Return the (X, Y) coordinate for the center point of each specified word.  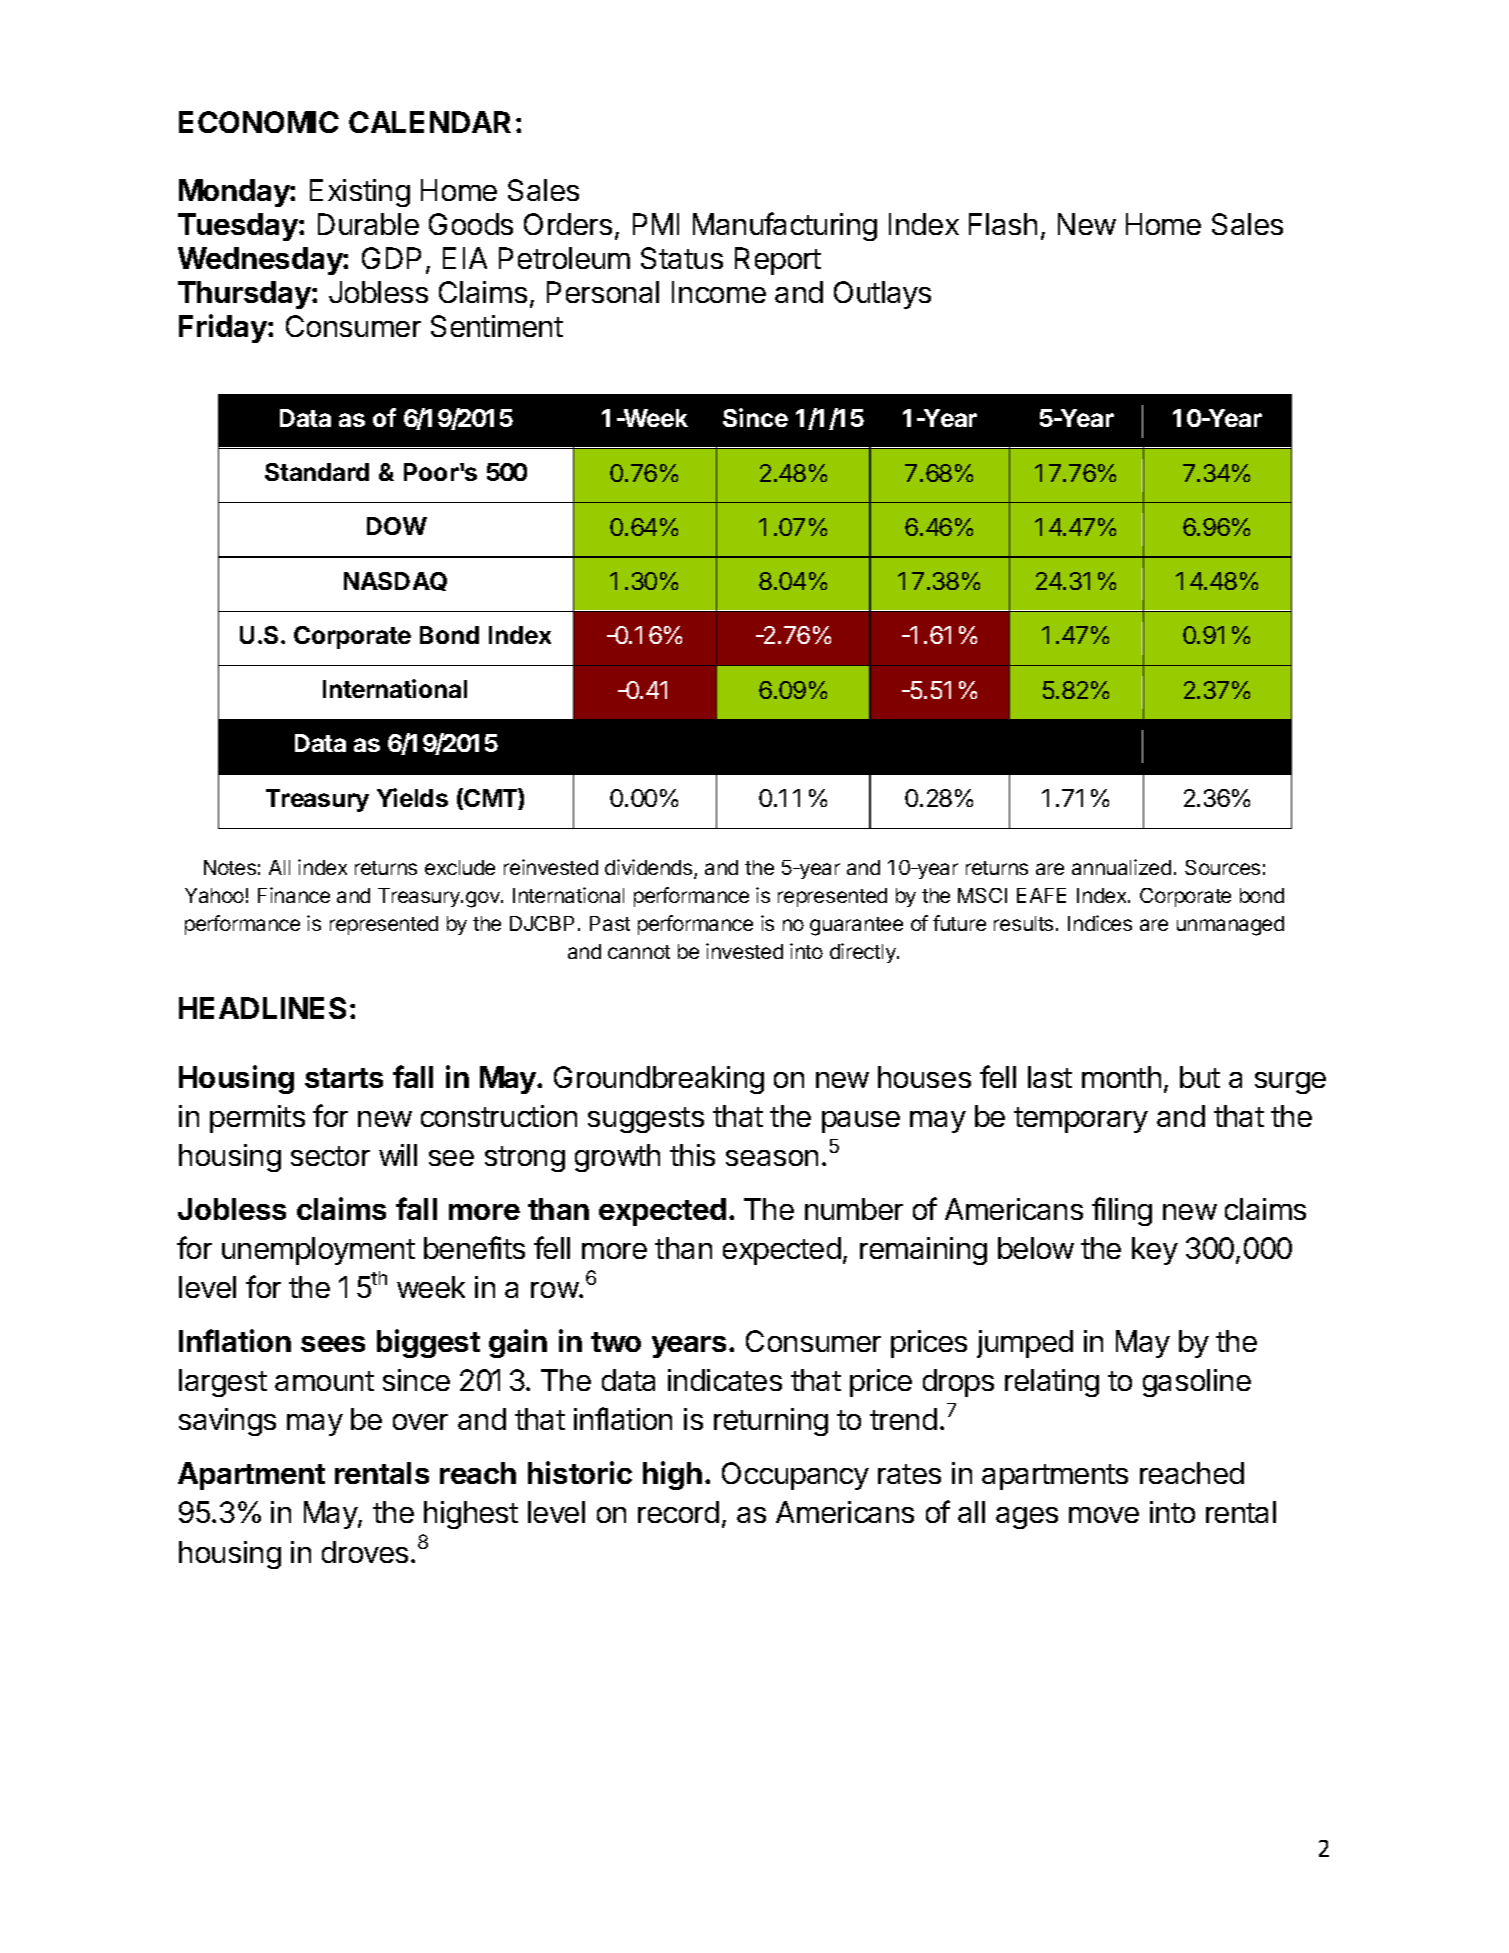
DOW (397, 526)
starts (344, 1078)
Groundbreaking (659, 1080)
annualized (1121, 867)
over (420, 1422)
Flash (1003, 224)
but (1200, 1077)
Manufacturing (785, 226)
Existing (360, 193)
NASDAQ (395, 581)
